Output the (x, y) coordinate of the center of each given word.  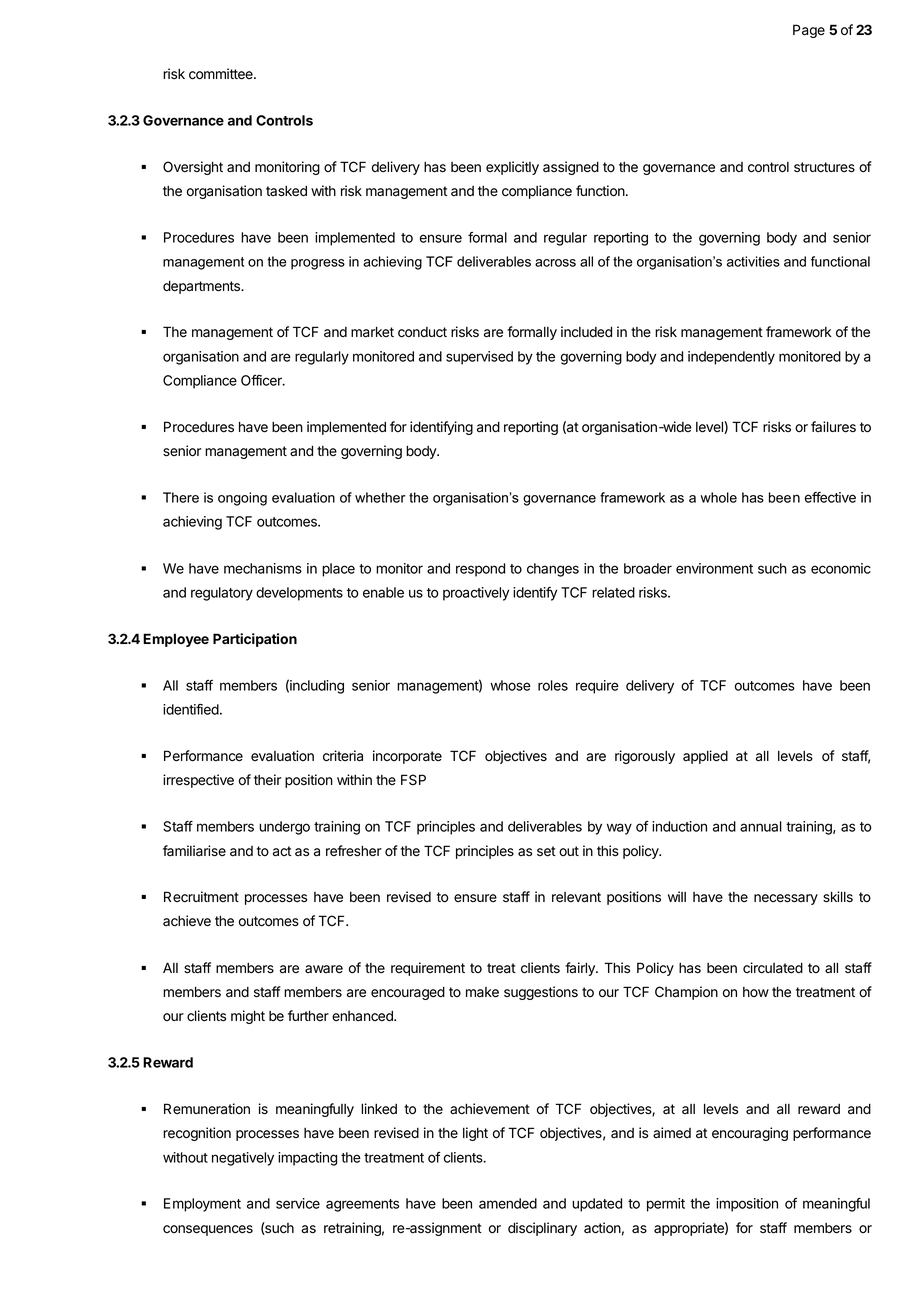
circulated (773, 968)
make (482, 992)
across (555, 263)
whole (719, 497)
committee (222, 74)
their (267, 780)
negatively (243, 1159)
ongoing (242, 499)
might (248, 1017)
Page (809, 31)
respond (480, 570)
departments (202, 287)
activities (753, 261)
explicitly (512, 168)
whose (510, 685)
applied (705, 757)
